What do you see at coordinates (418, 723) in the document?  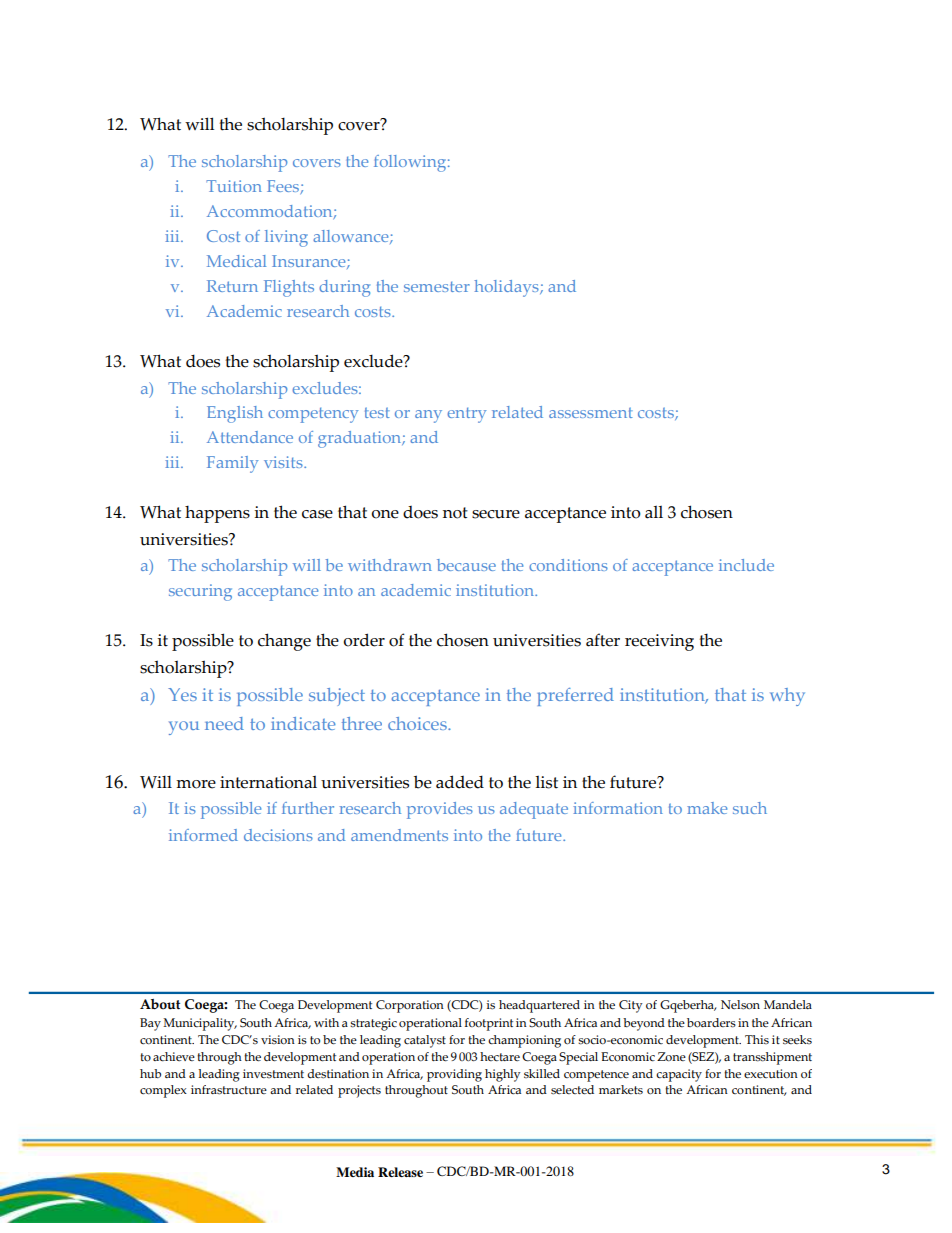 I see `choices` at bounding box center [418, 723].
